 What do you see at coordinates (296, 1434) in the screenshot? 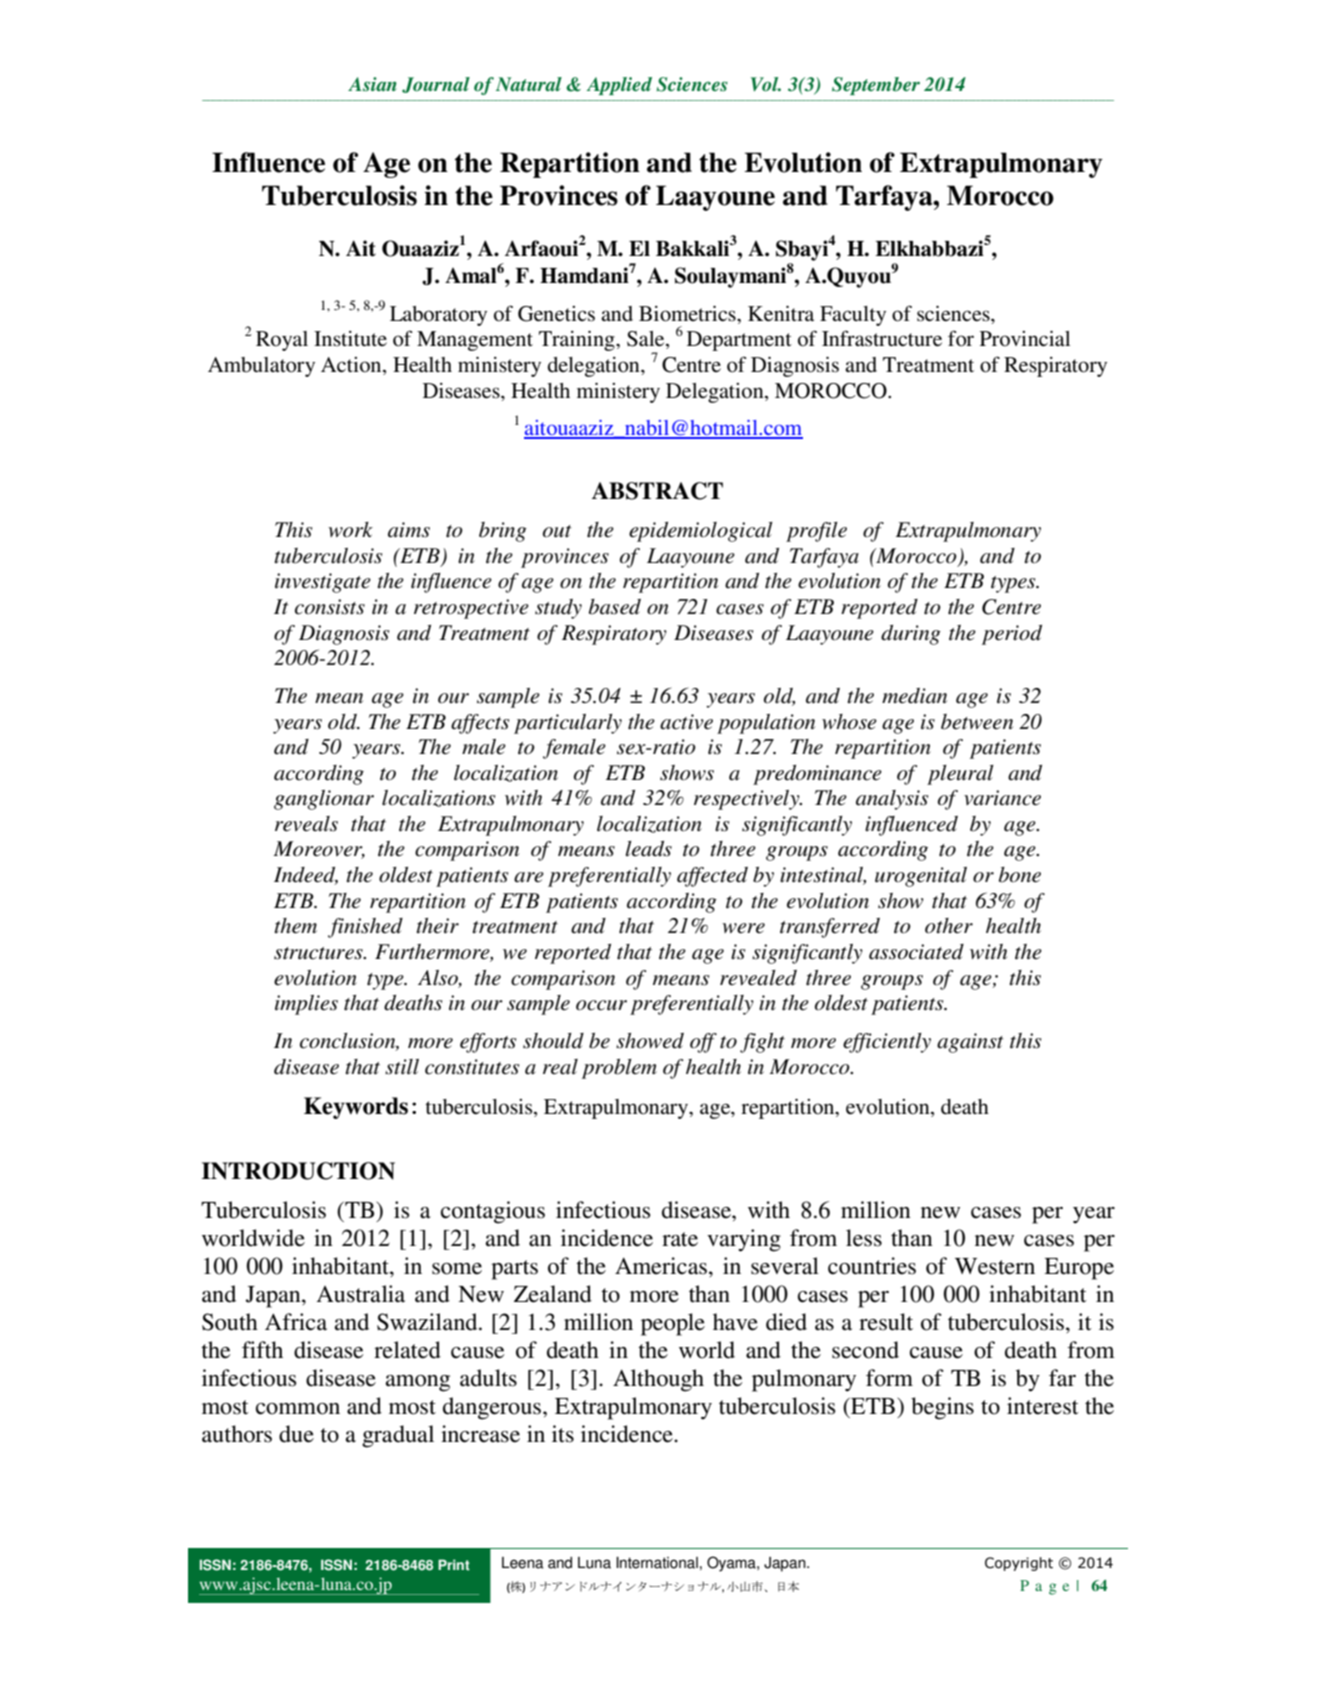
I see `due` at bounding box center [296, 1434].
